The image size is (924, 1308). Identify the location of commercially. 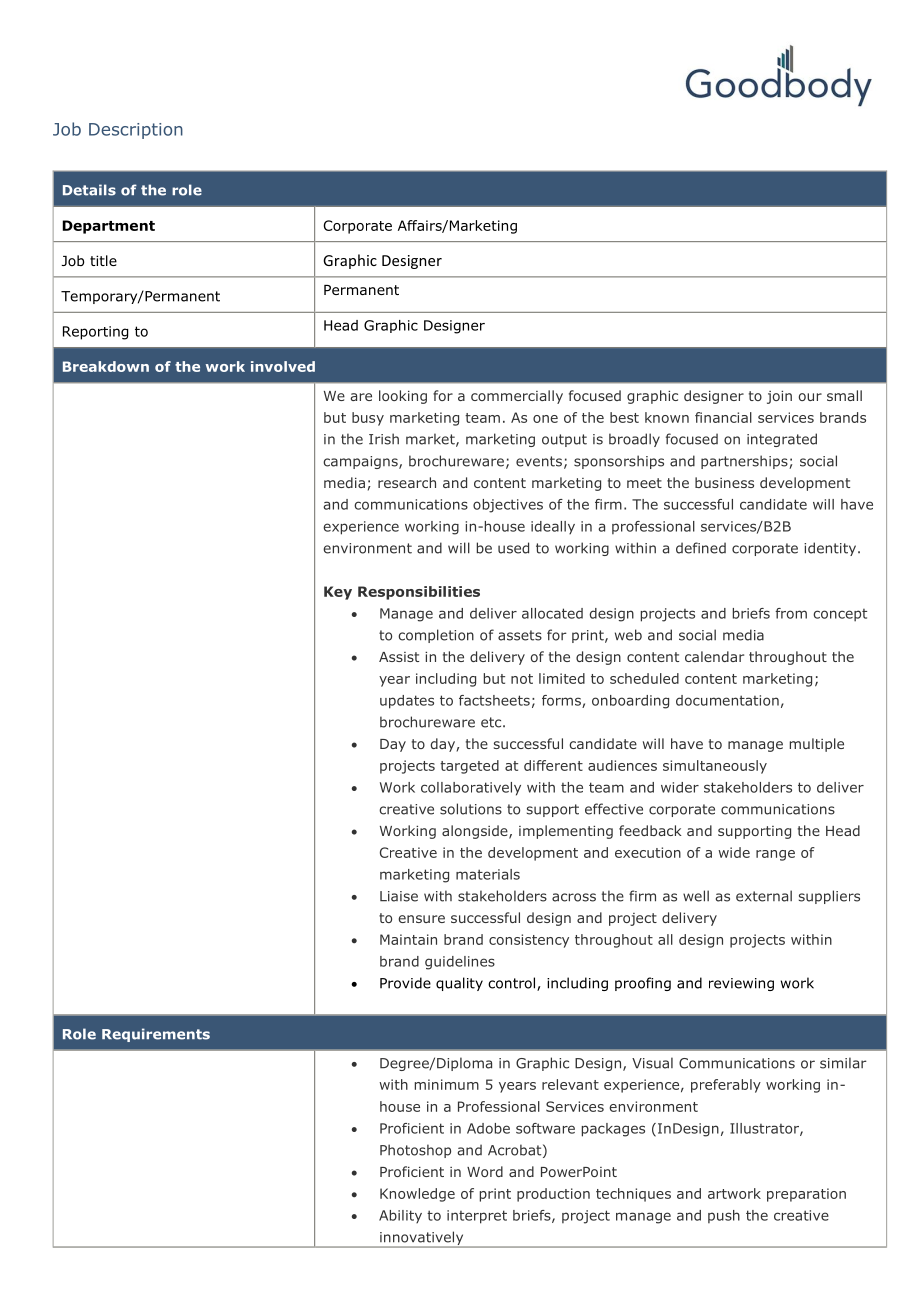
(517, 397).
